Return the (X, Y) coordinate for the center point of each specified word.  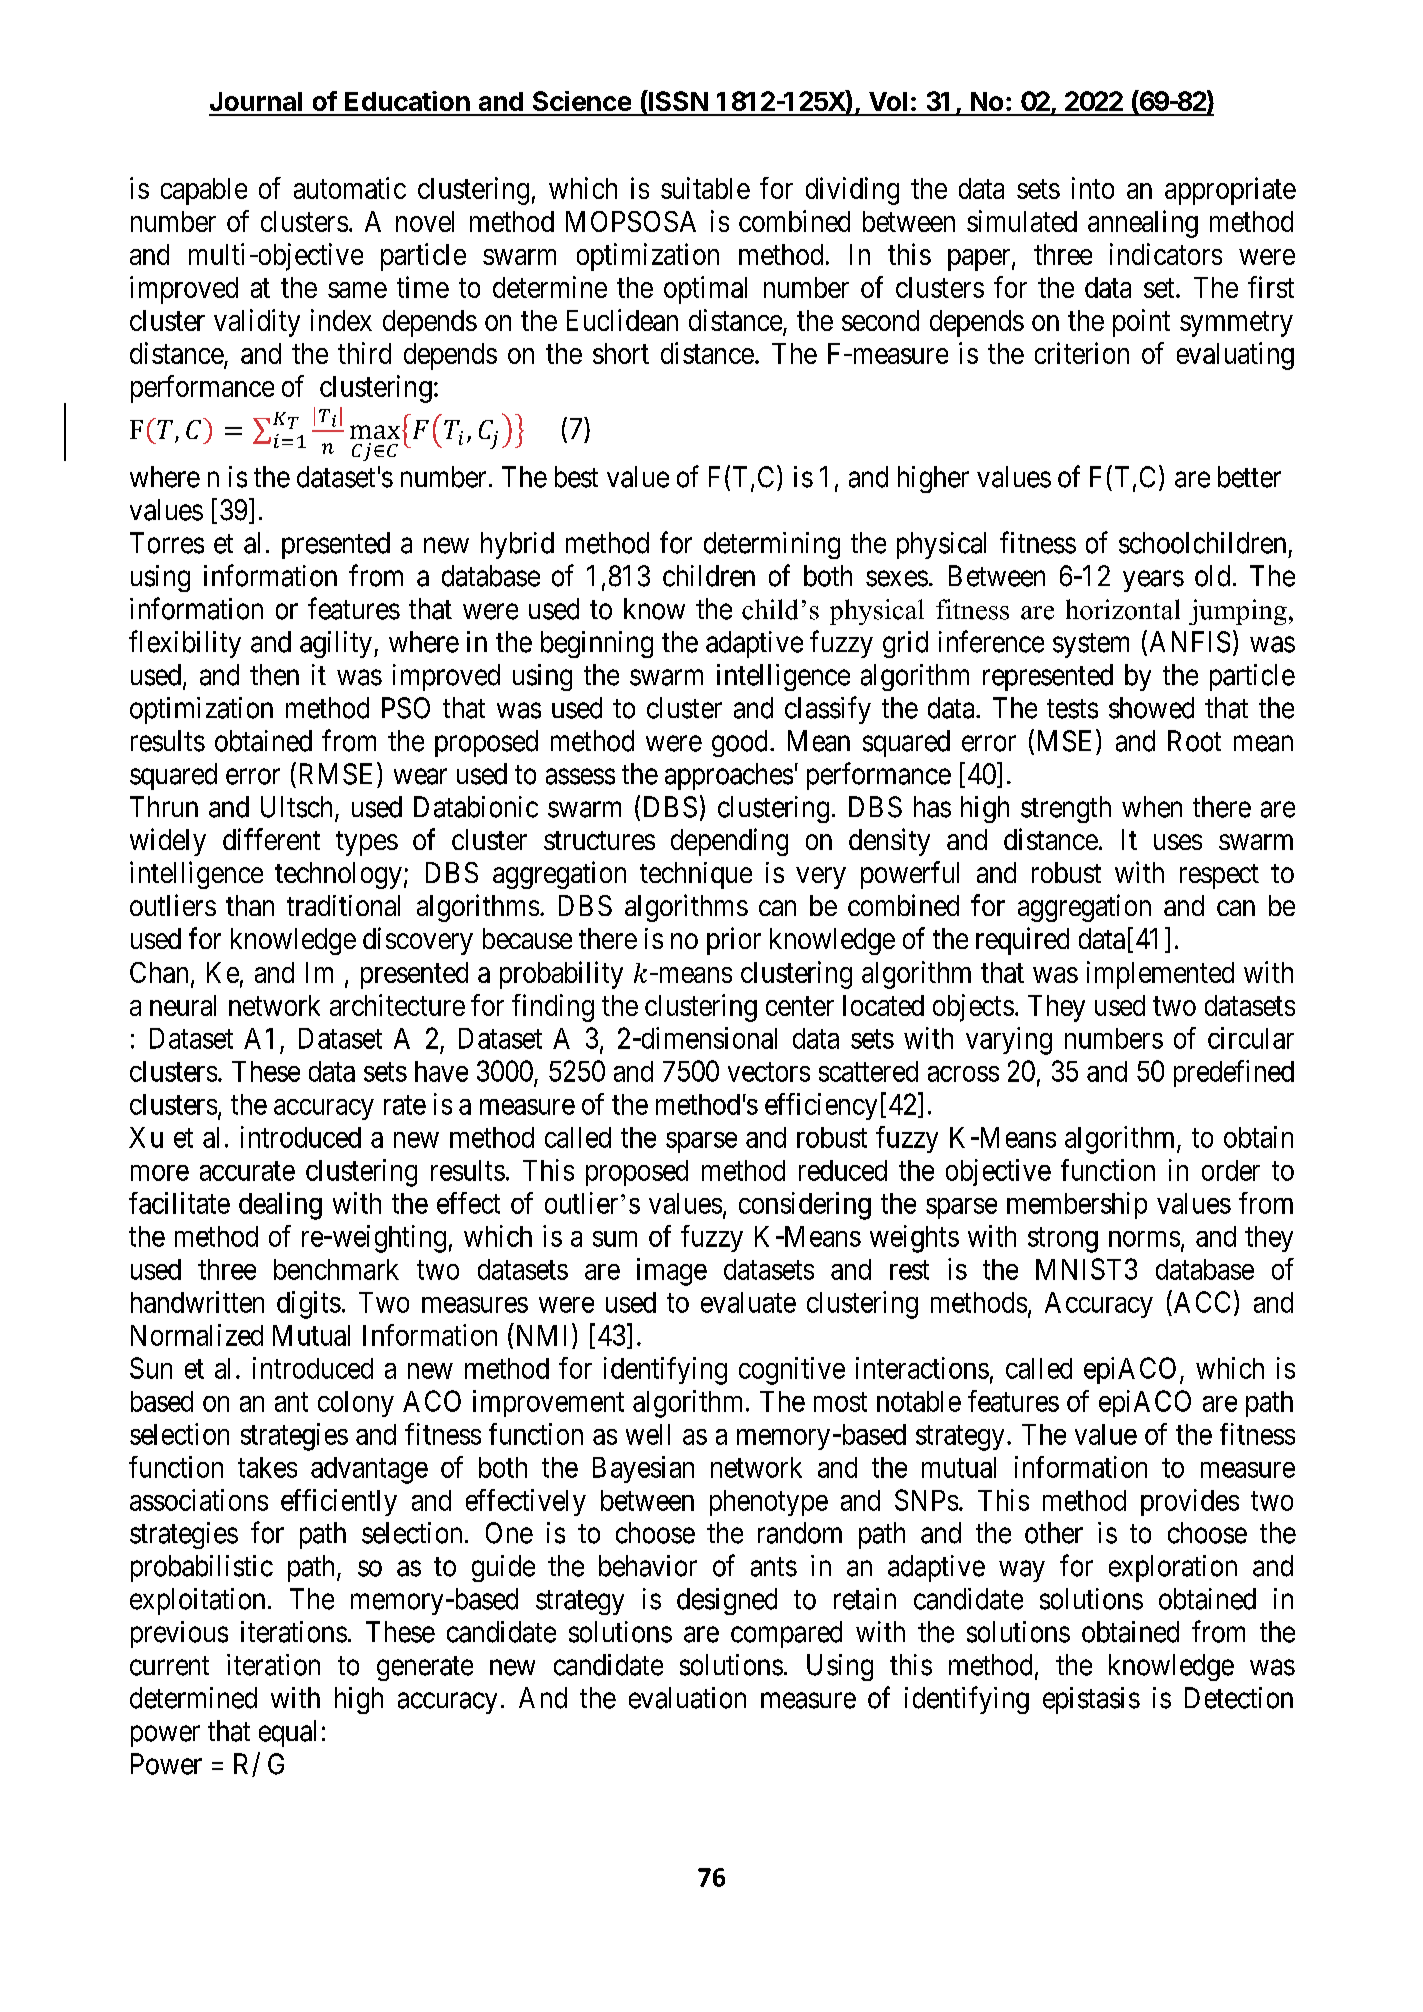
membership (1077, 1205)
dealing (280, 1206)
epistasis (1091, 1700)
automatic (350, 188)
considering (805, 1206)
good (739, 743)
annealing (1143, 224)
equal (287, 1733)
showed (1151, 708)
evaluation (687, 1698)
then (274, 675)
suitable (705, 188)
